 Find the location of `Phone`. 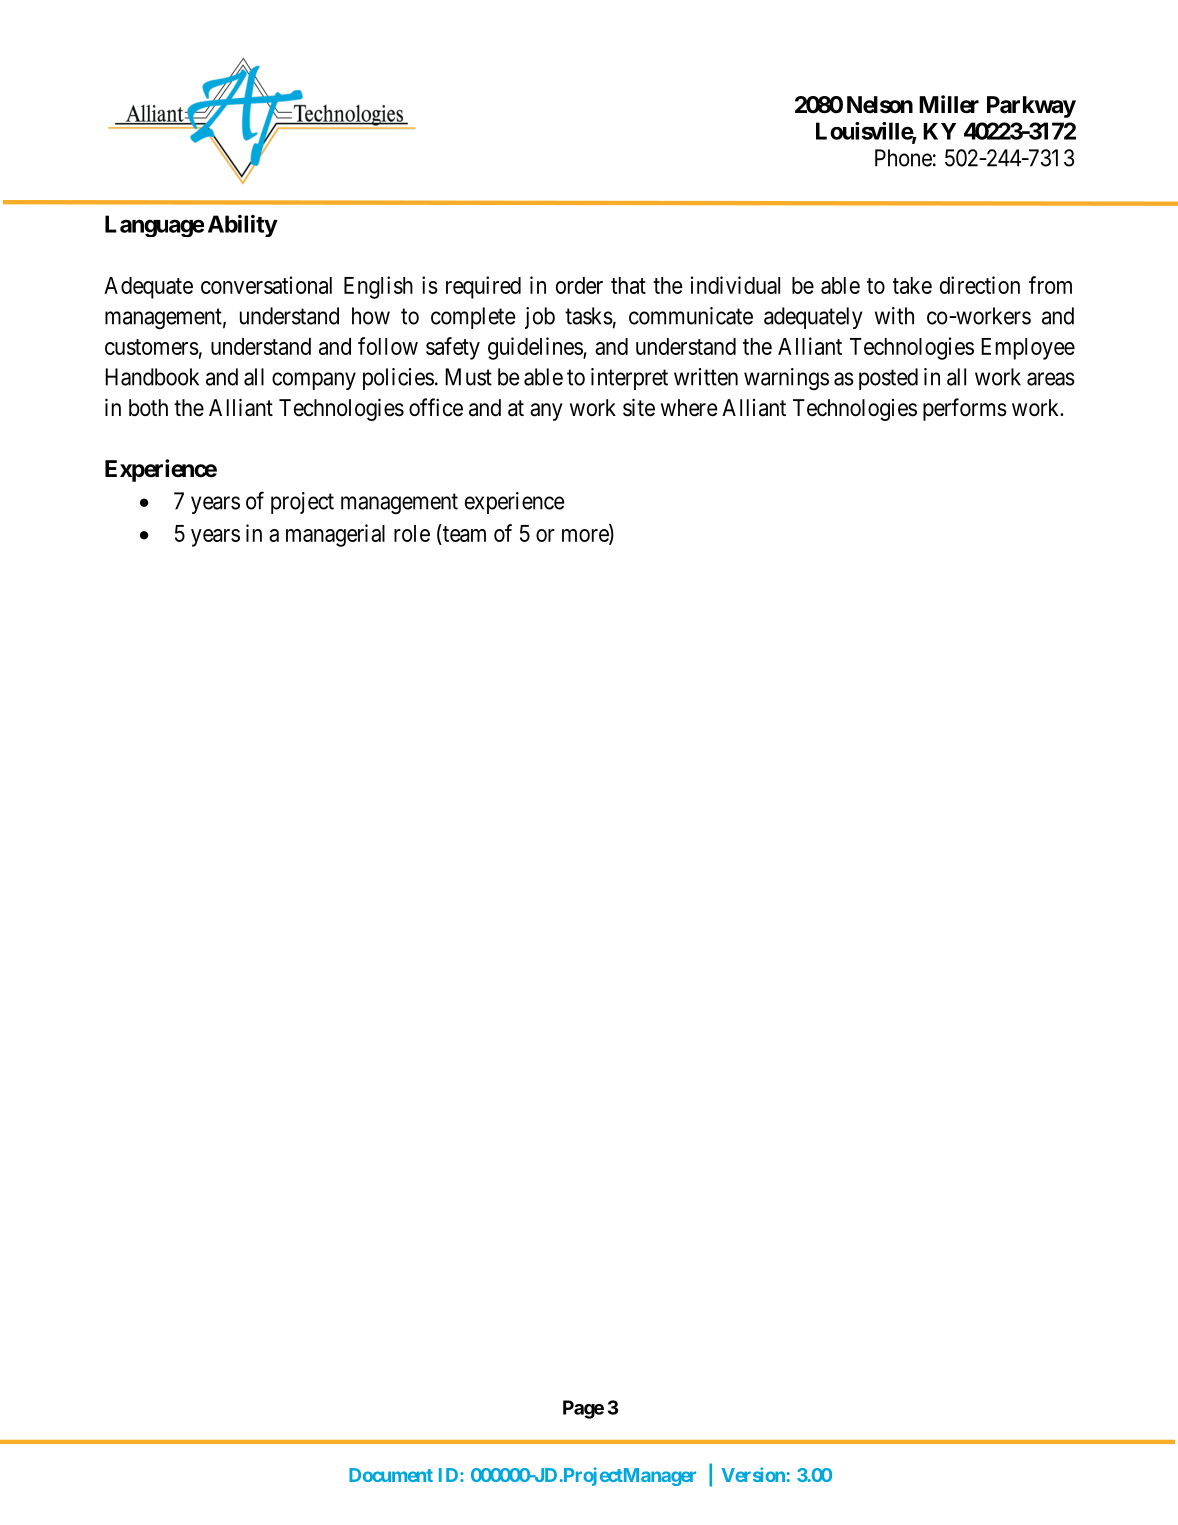

Phone is located at coordinates (903, 158).
